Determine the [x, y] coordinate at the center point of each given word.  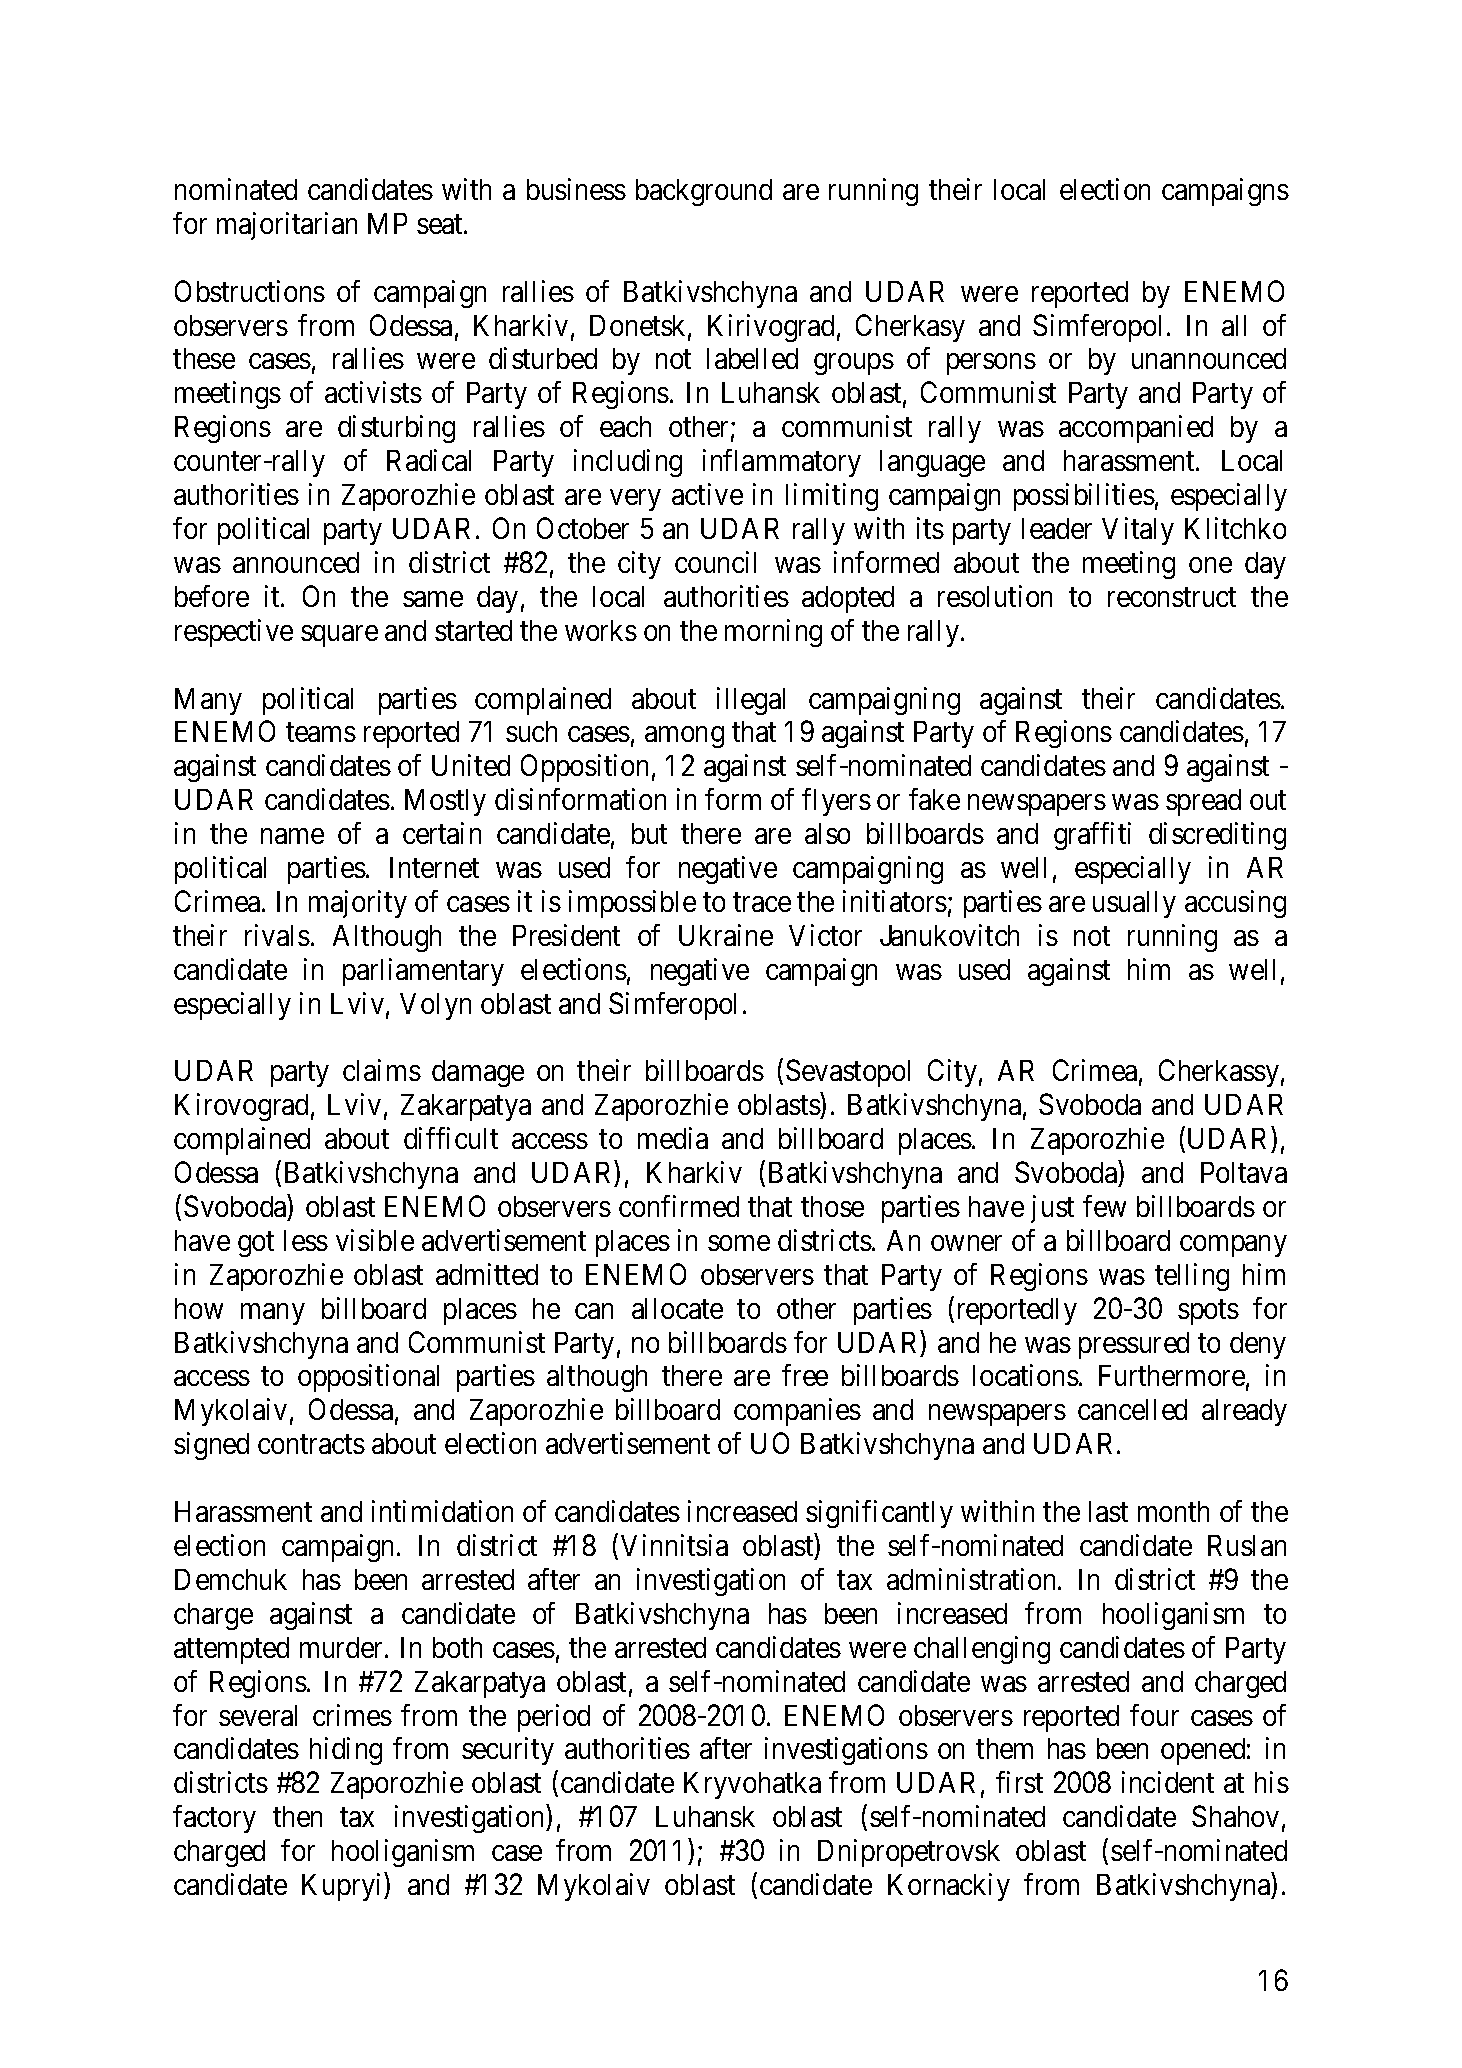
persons [991, 364]
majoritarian [287, 226]
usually [1134, 904]
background [704, 192]
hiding [346, 1751]
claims [382, 1070]
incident [1168, 1782]
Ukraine [726, 935]
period [554, 1718]
